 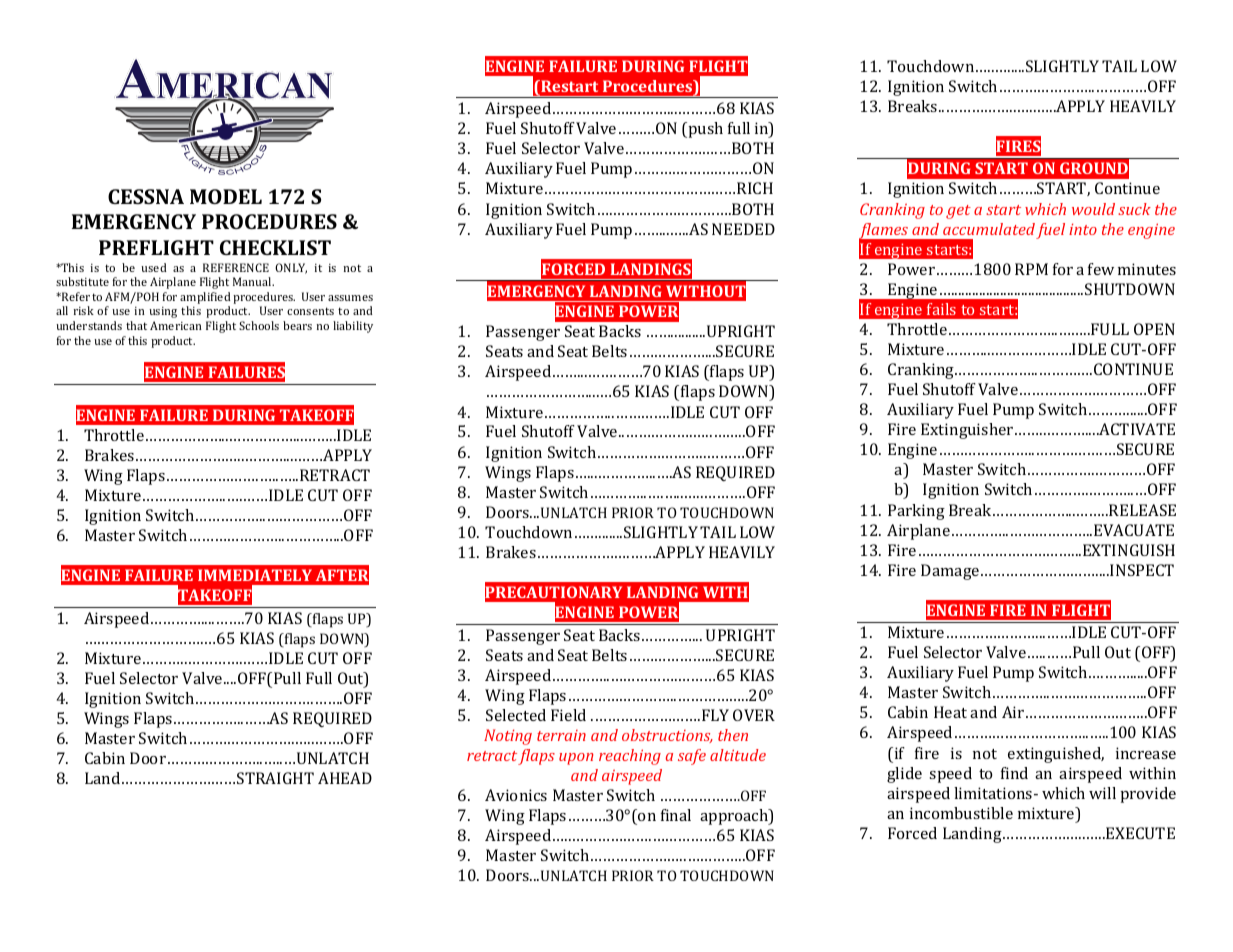 What do you see at coordinates (704, 130) in the screenshot?
I see `push` at bounding box center [704, 130].
